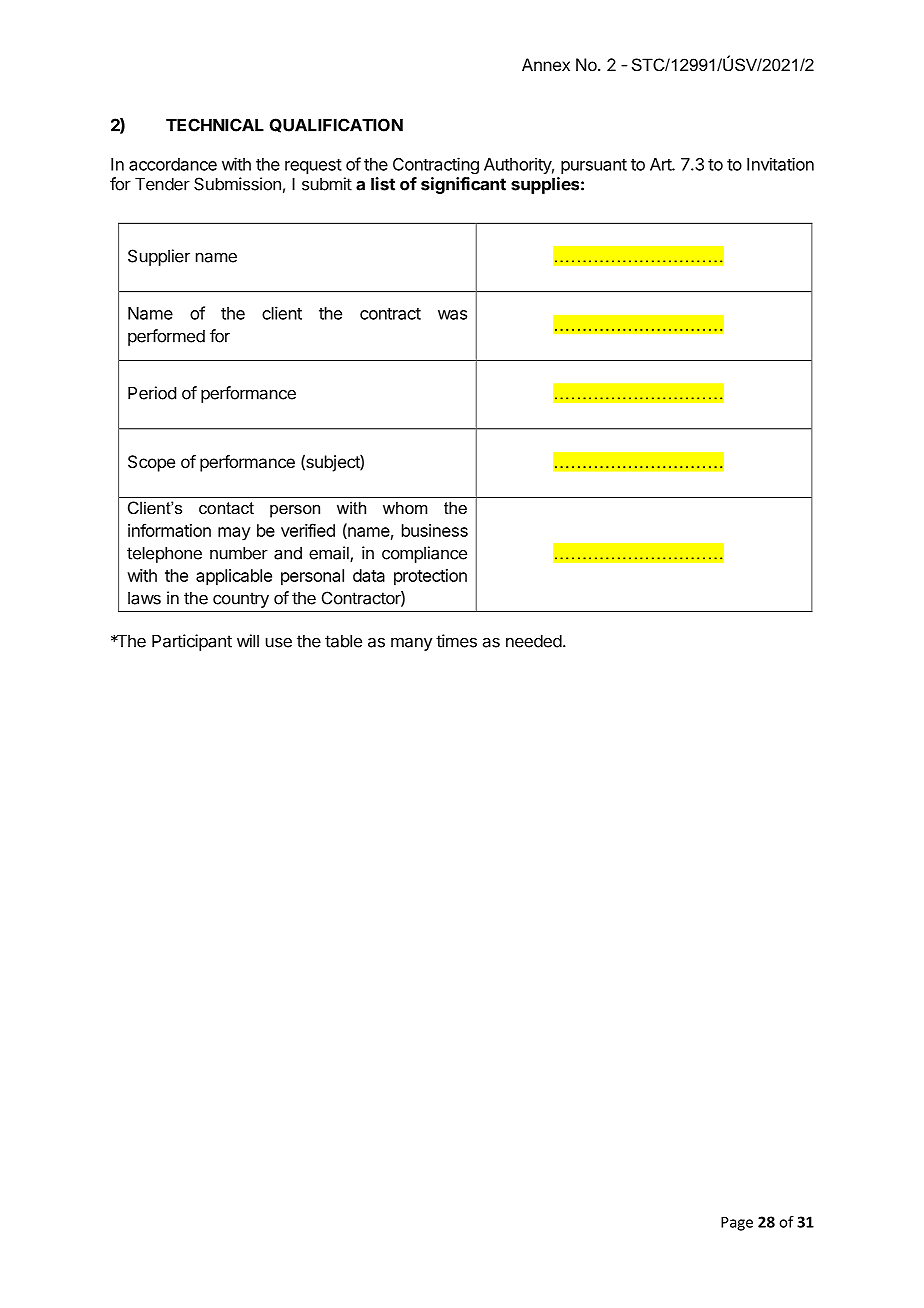 This page has height=1308, width=924. What do you see at coordinates (215, 125) in the page?
I see `TECHNICAL` at bounding box center [215, 125].
